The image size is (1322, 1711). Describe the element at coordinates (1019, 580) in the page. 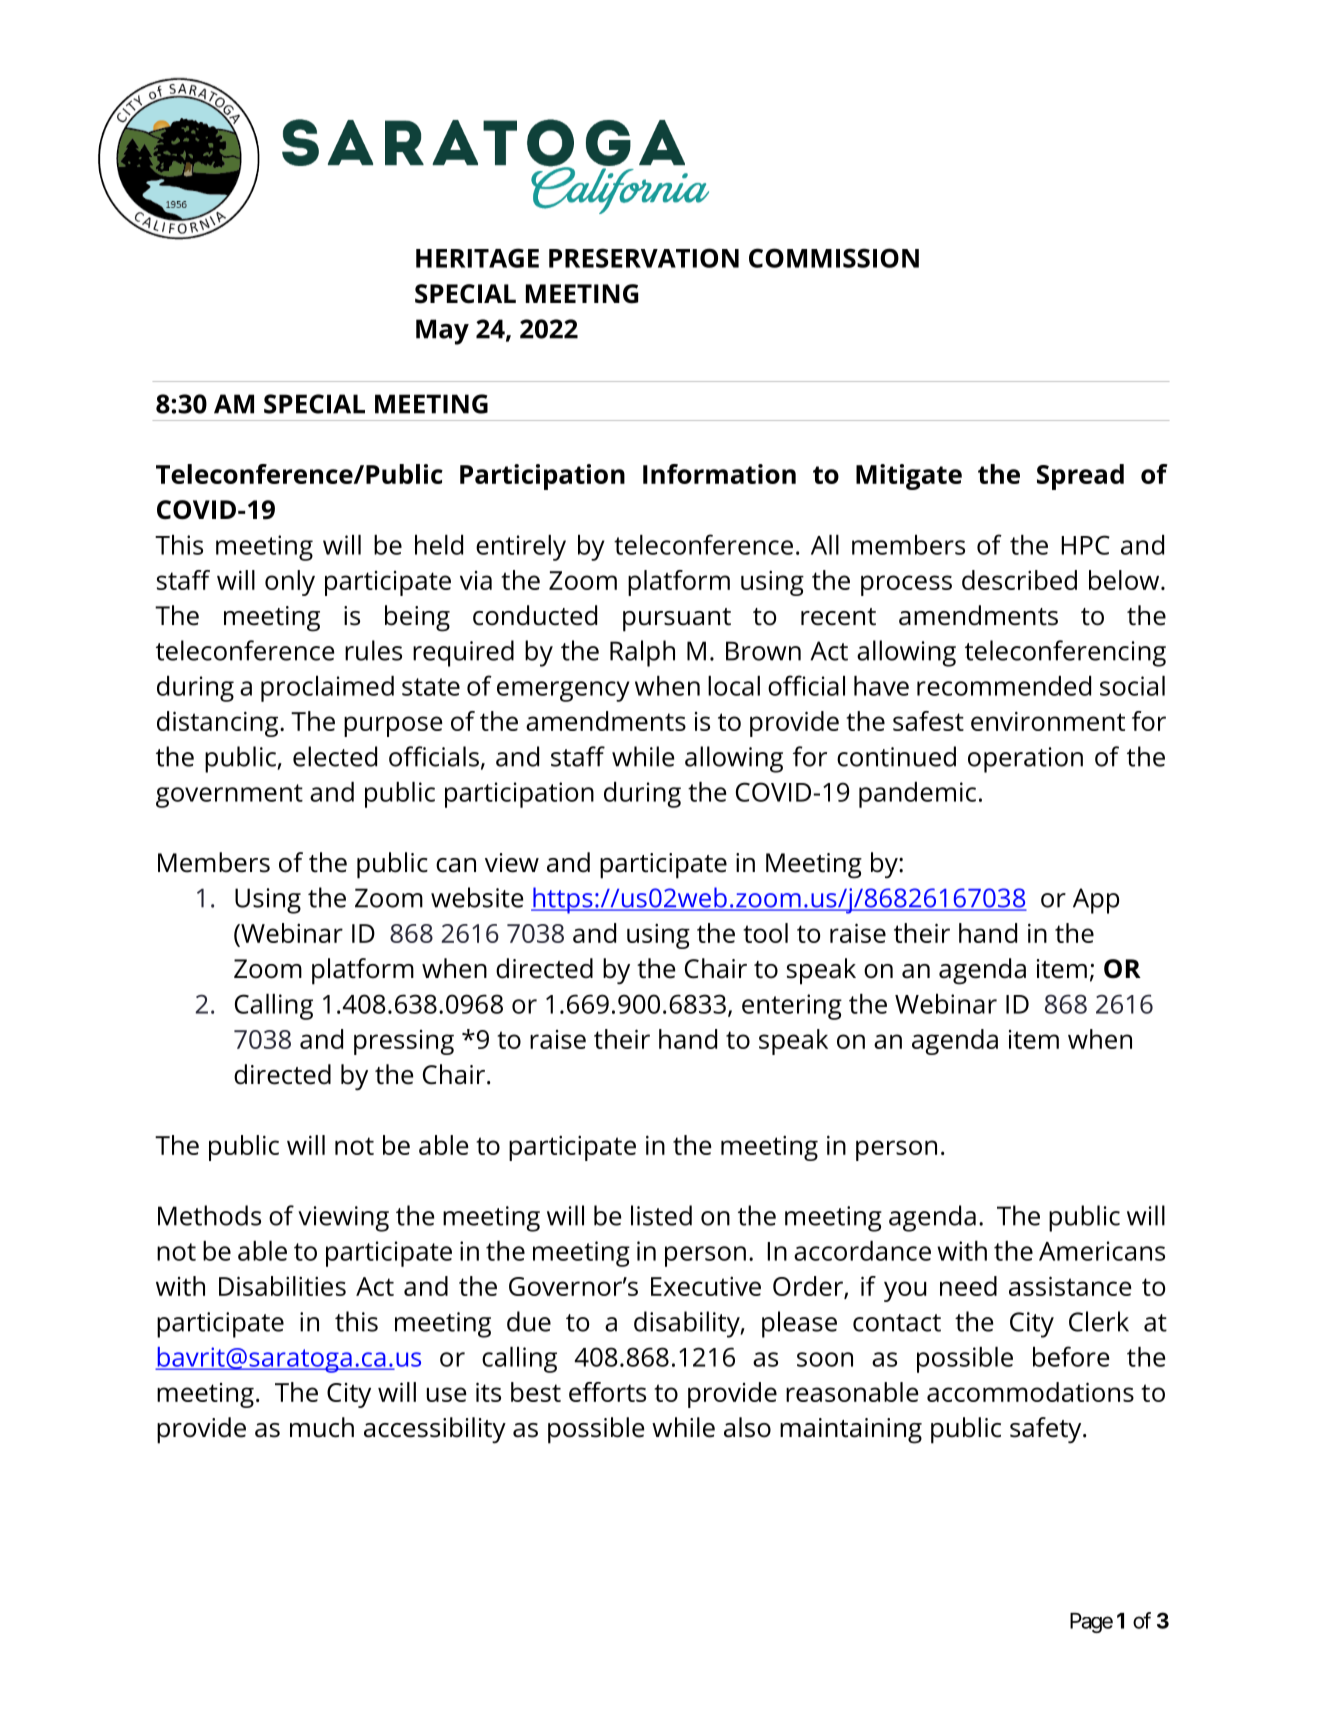

I see `described` at that location.
